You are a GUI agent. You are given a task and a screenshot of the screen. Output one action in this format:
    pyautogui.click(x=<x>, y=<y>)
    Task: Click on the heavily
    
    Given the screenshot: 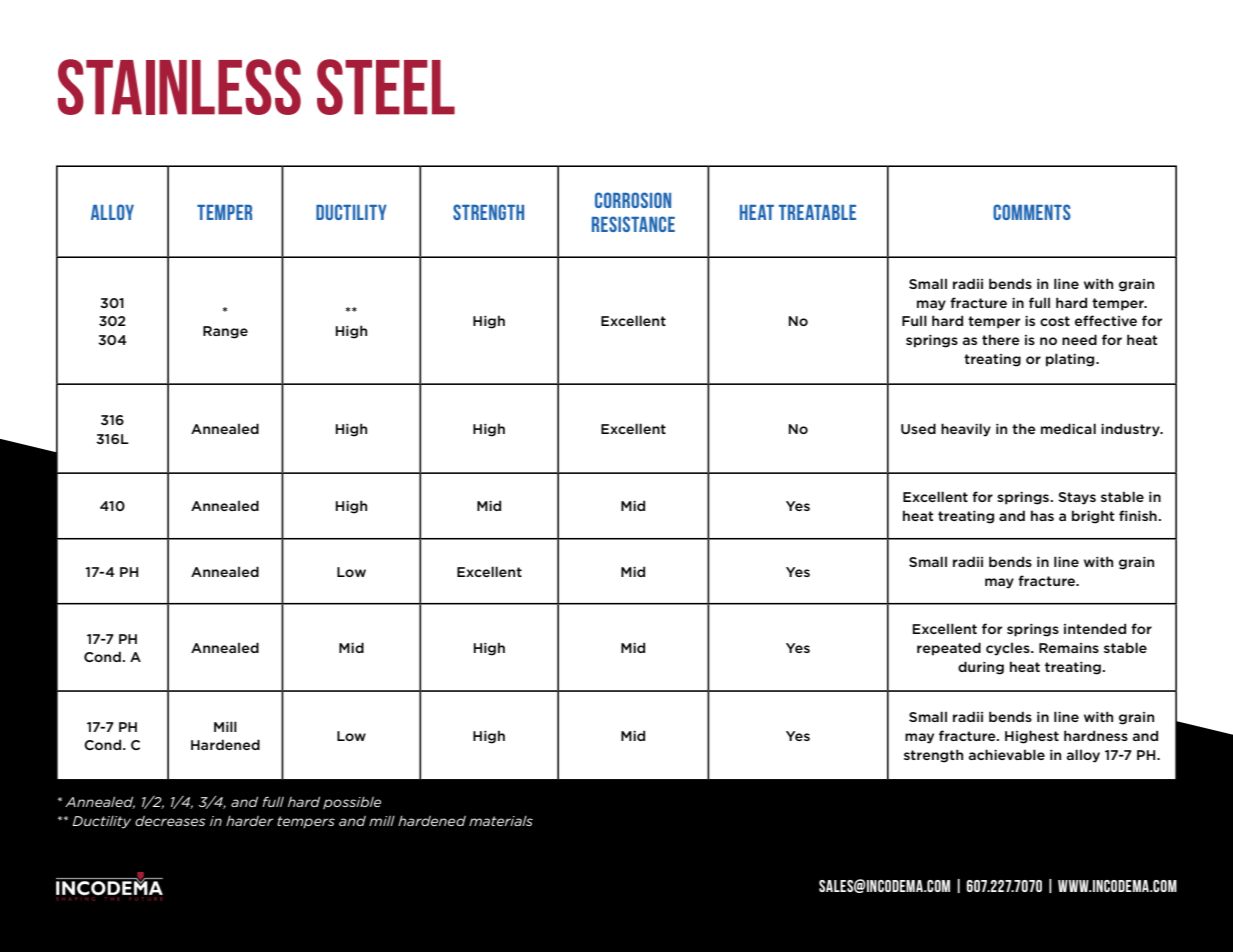 What is the action you would take?
    pyautogui.click(x=966, y=430)
